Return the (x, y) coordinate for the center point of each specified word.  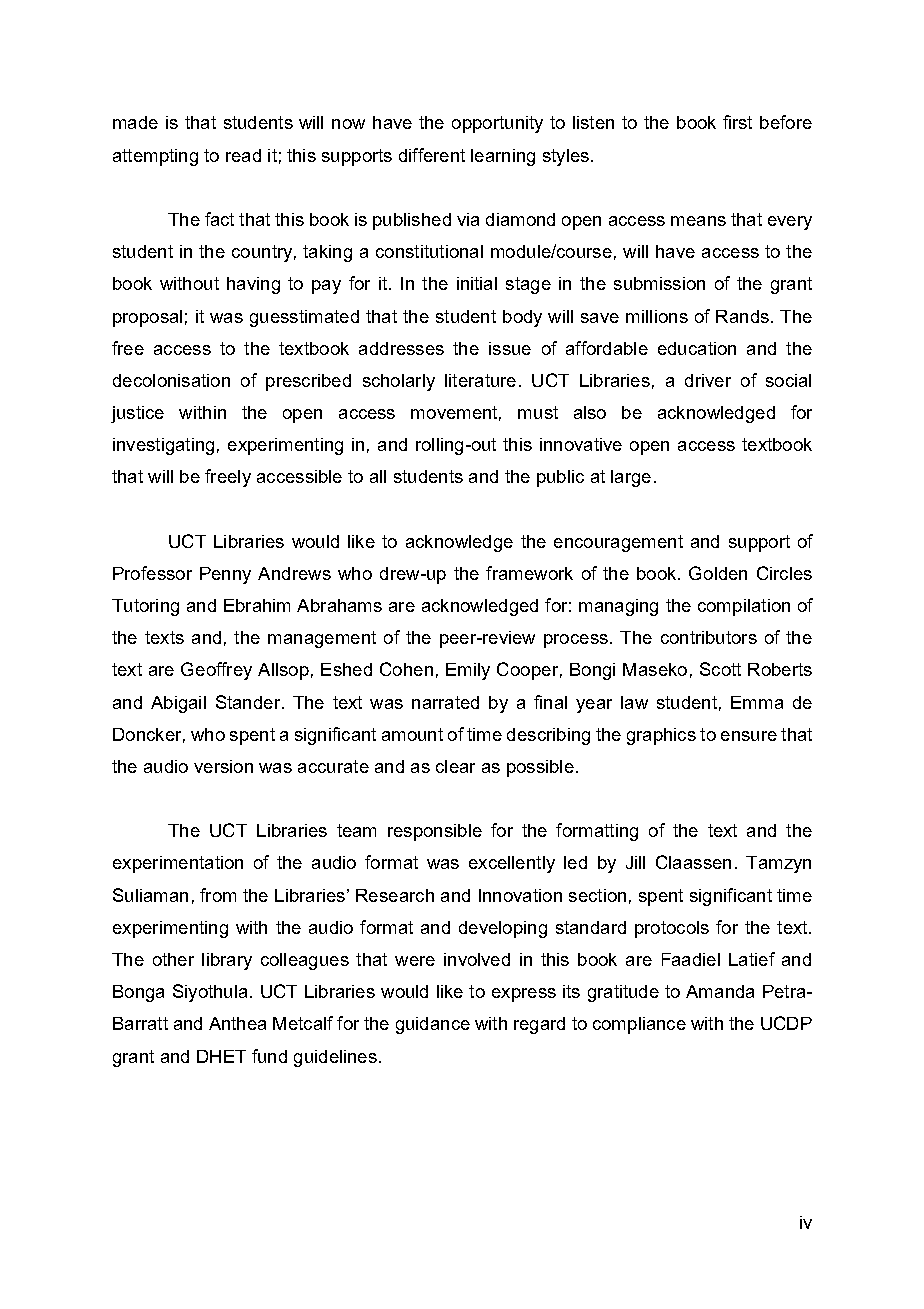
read (243, 155)
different (432, 155)
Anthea (237, 1023)
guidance (433, 1025)
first (737, 122)
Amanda (720, 991)
